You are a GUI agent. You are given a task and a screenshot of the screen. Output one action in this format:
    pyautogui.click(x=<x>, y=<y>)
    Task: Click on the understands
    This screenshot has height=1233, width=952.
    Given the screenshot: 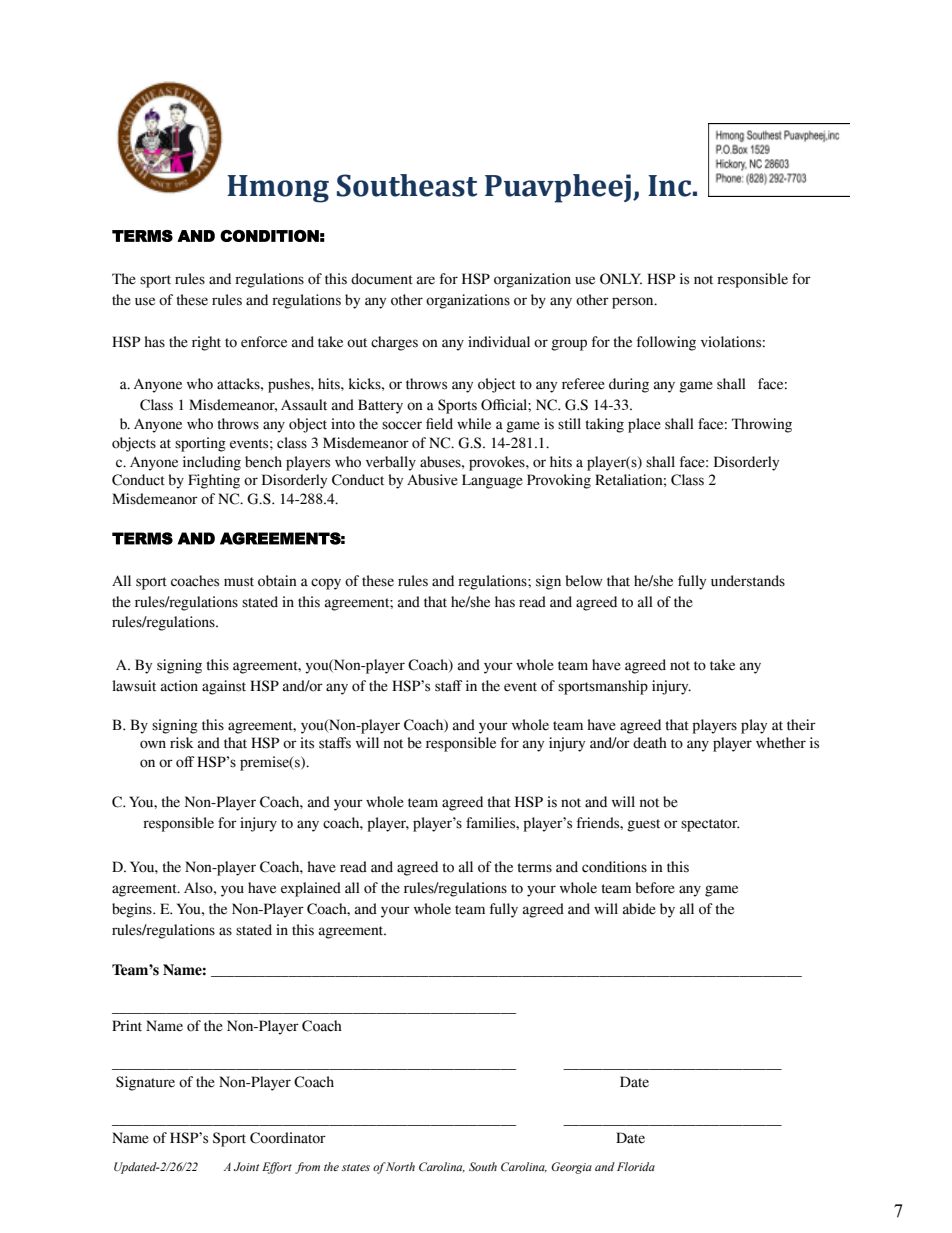 What is the action you would take?
    pyautogui.click(x=748, y=581)
